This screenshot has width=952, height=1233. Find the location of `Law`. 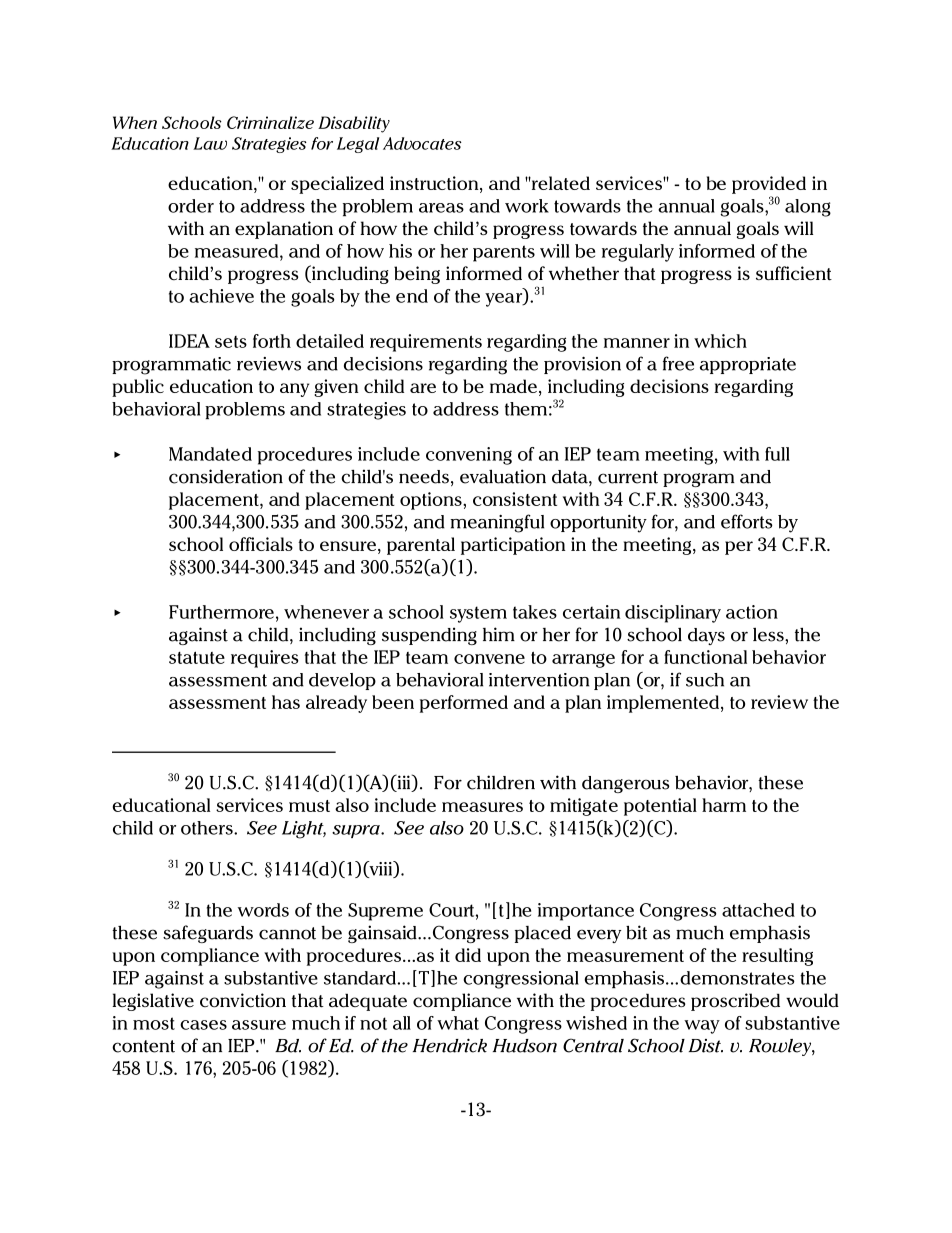

Law is located at coordinates (210, 143).
